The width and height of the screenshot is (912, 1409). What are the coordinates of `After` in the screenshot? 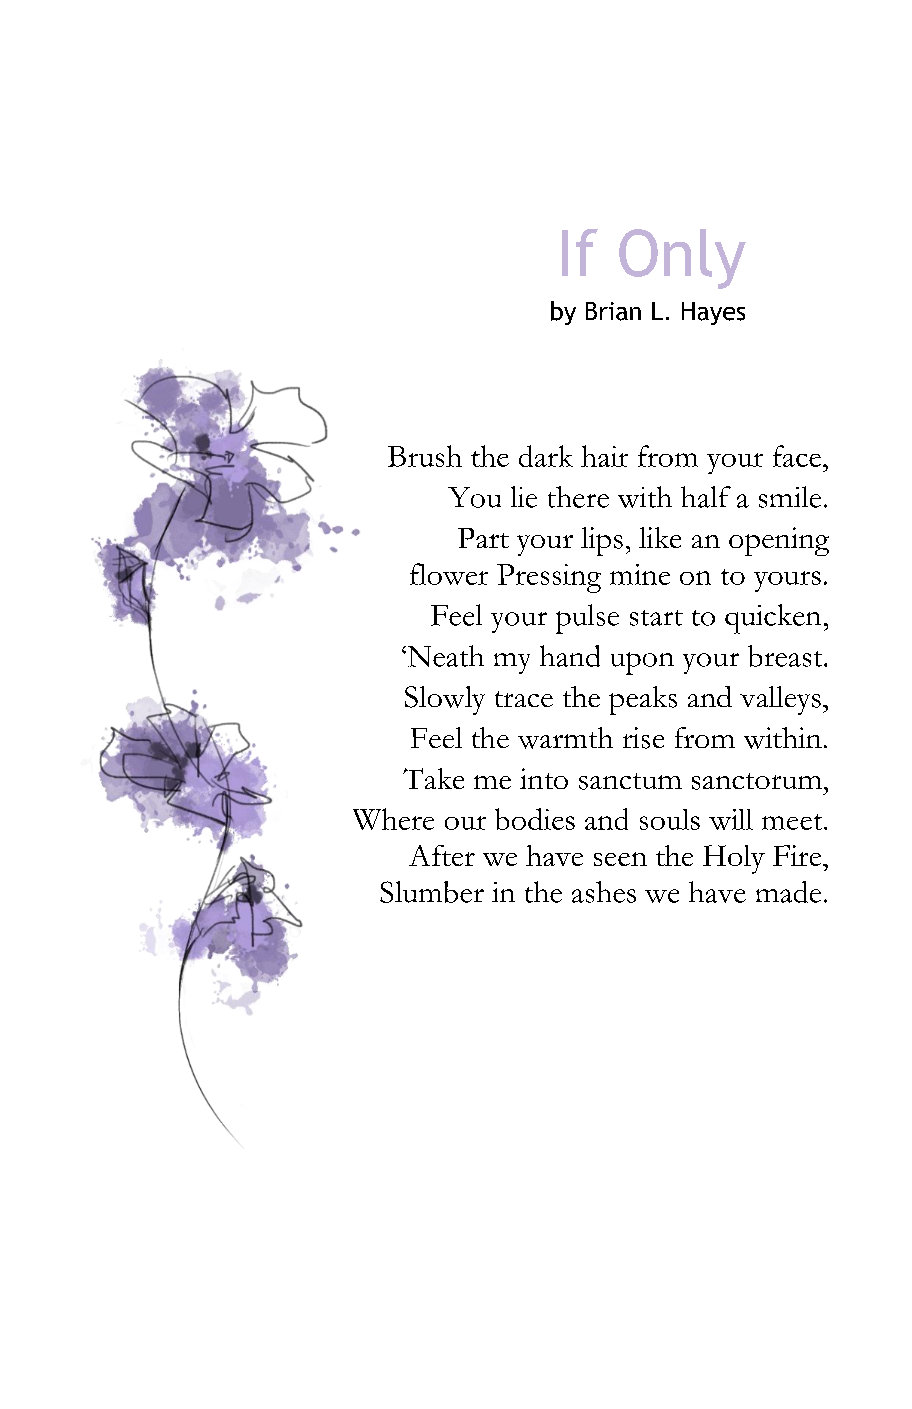 It's located at (442, 855).
